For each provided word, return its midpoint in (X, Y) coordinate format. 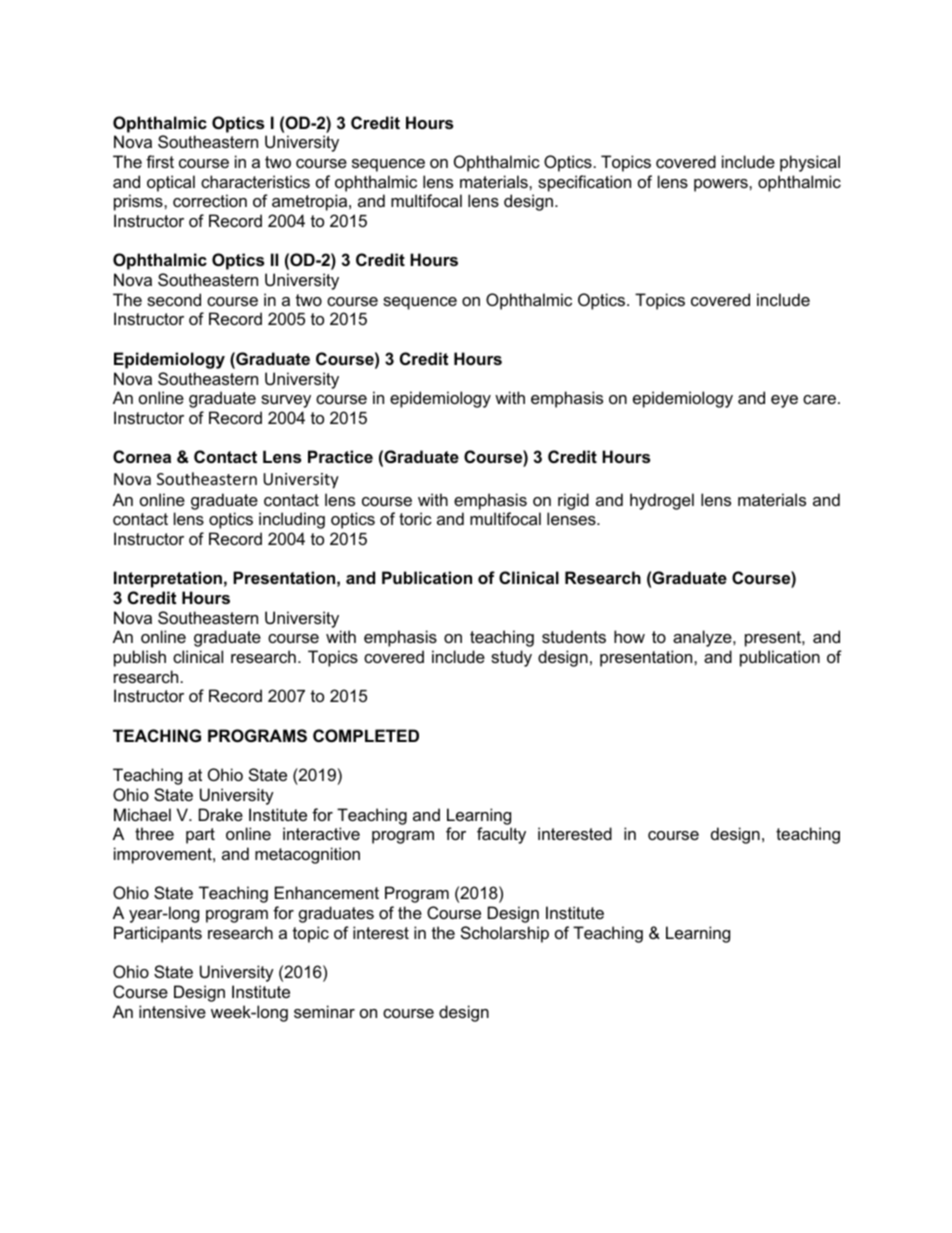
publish (140, 658)
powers (722, 185)
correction (210, 200)
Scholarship (505, 934)
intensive (172, 1011)
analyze (703, 638)
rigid (573, 501)
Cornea (142, 456)
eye (784, 401)
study (511, 658)
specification (584, 183)
